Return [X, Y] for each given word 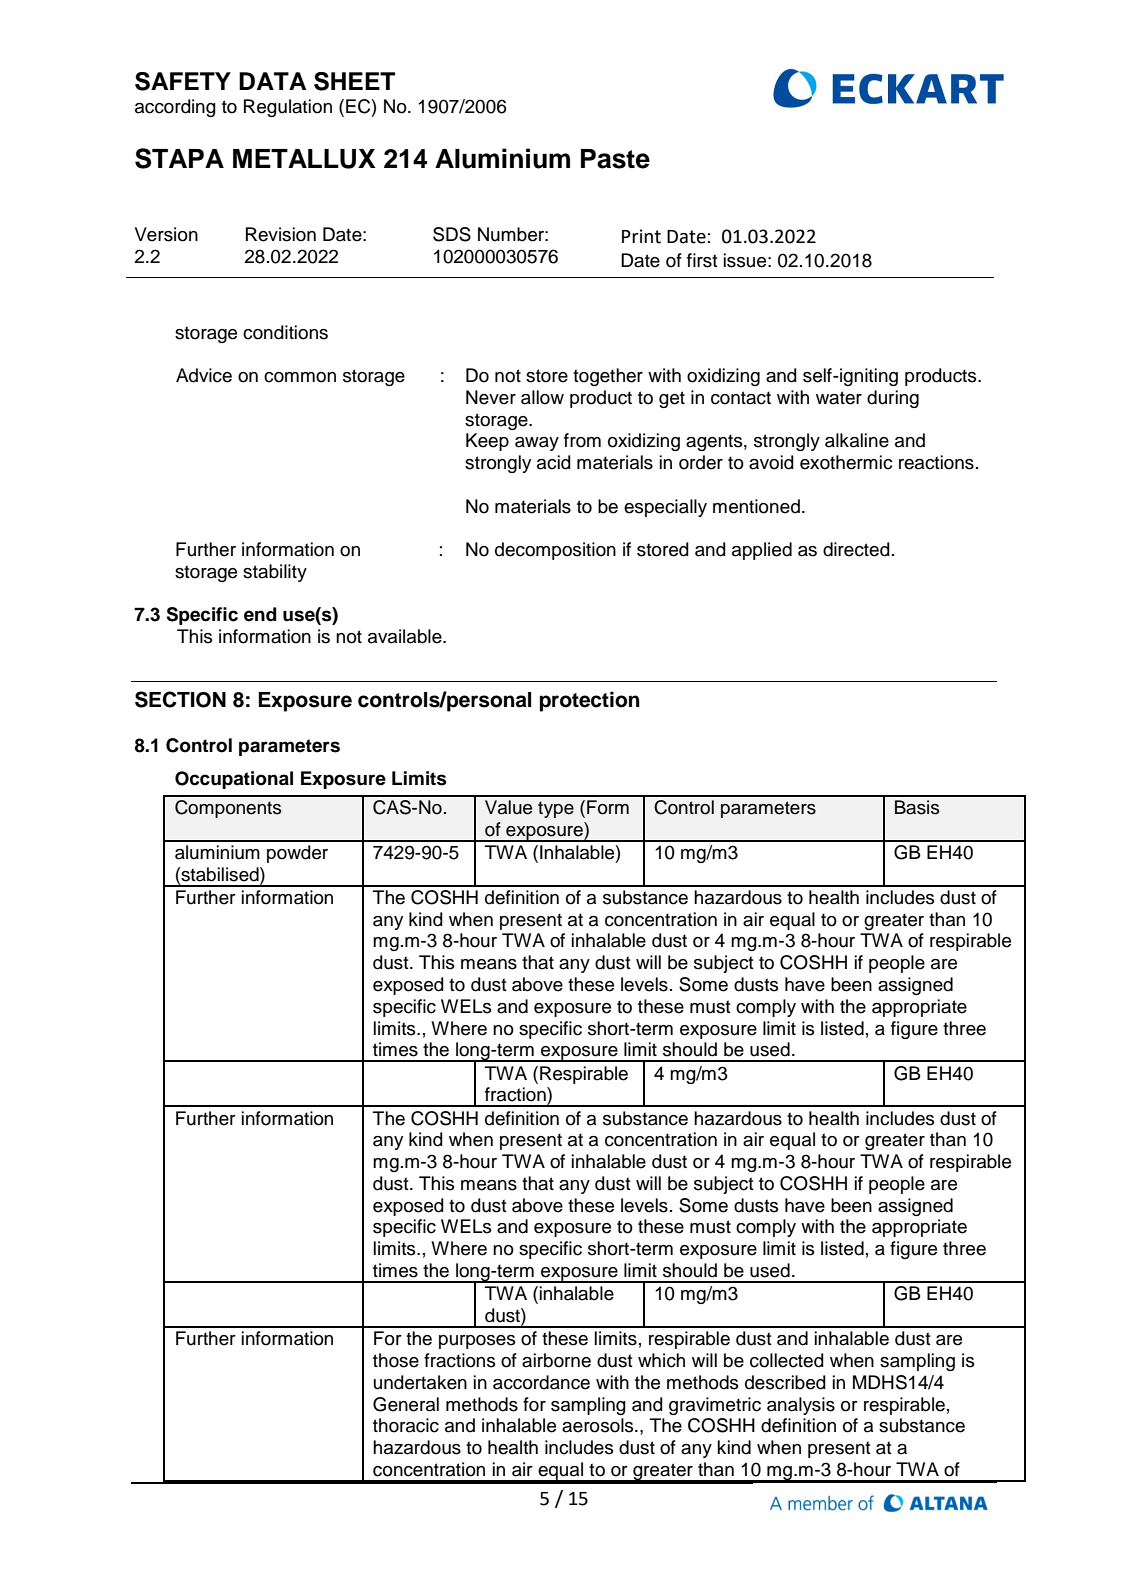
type [556, 809]
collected [787, 1360]
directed [856, 549]
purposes [477, 1342]
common [300, 377]
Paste [615, 159]
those [396, 1360]
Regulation [288, 108]
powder [297, 854]
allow [542, 397]
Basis [917, 807]
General [406, 1404]
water [839, 398]
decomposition [555, 551]
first [702, 260]
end [260, 614]
